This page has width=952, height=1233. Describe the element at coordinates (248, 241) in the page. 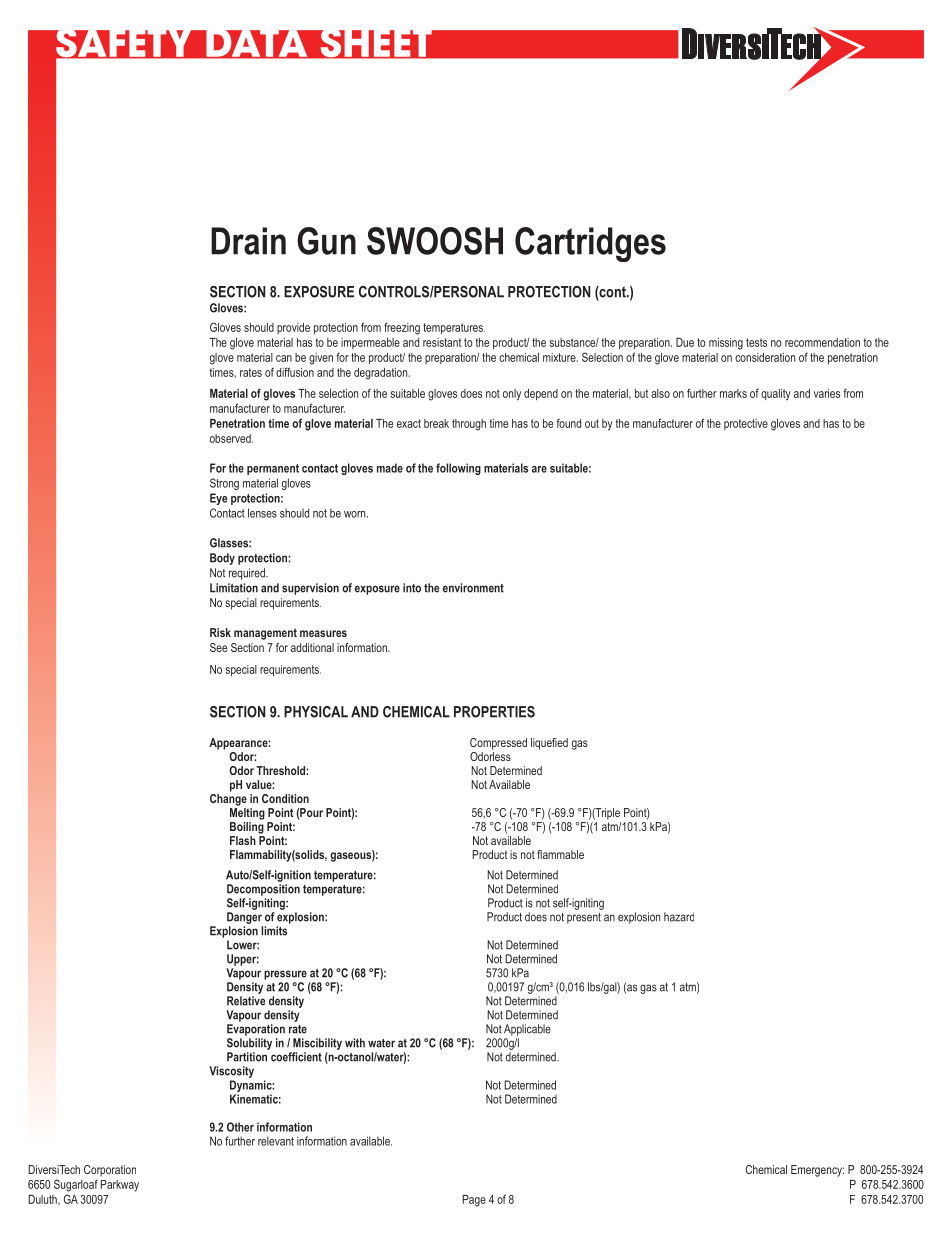

I see `Drain` at that location.
